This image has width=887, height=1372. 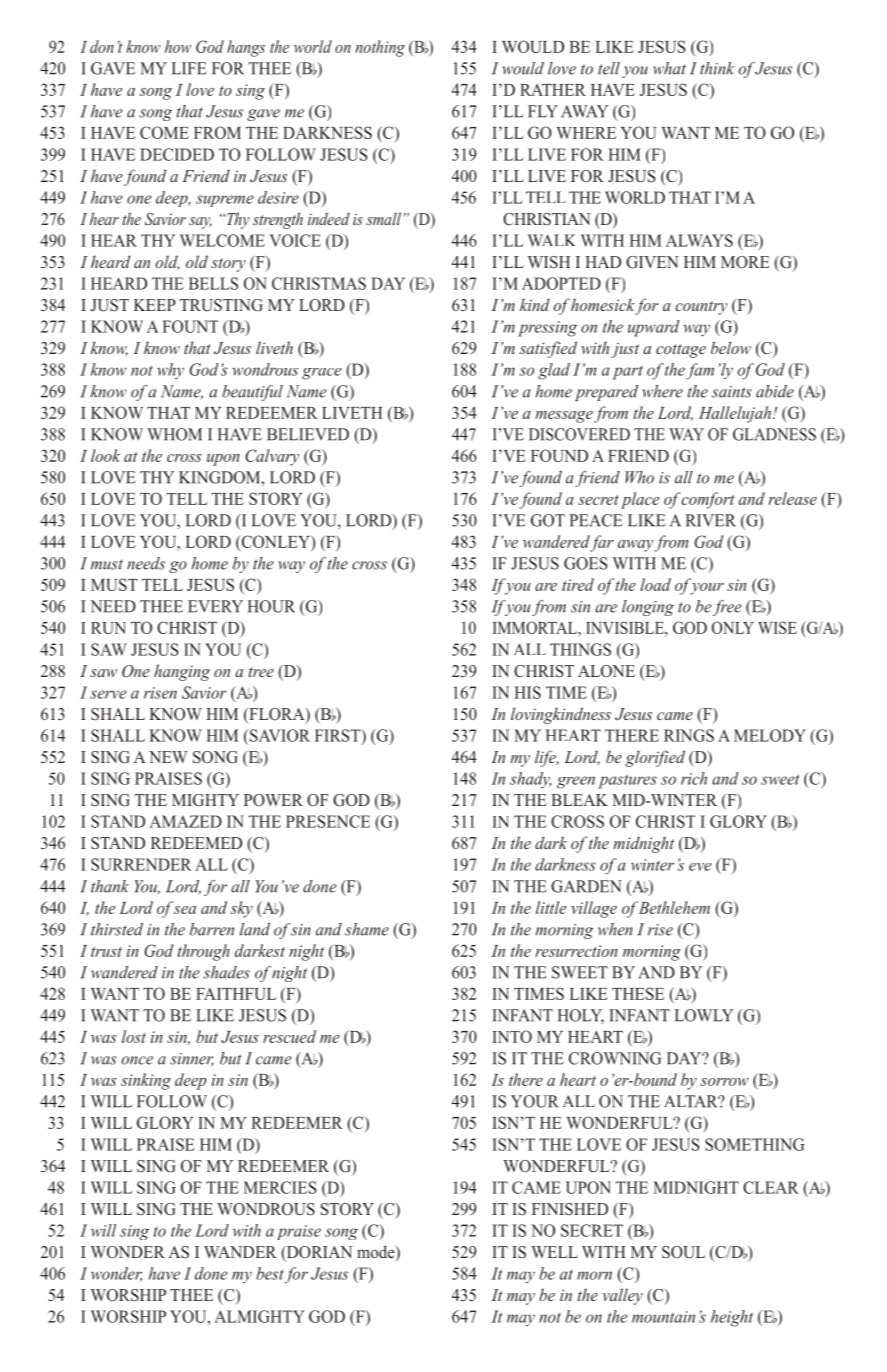 I want to click on sea, so click(x=185, y=910).
